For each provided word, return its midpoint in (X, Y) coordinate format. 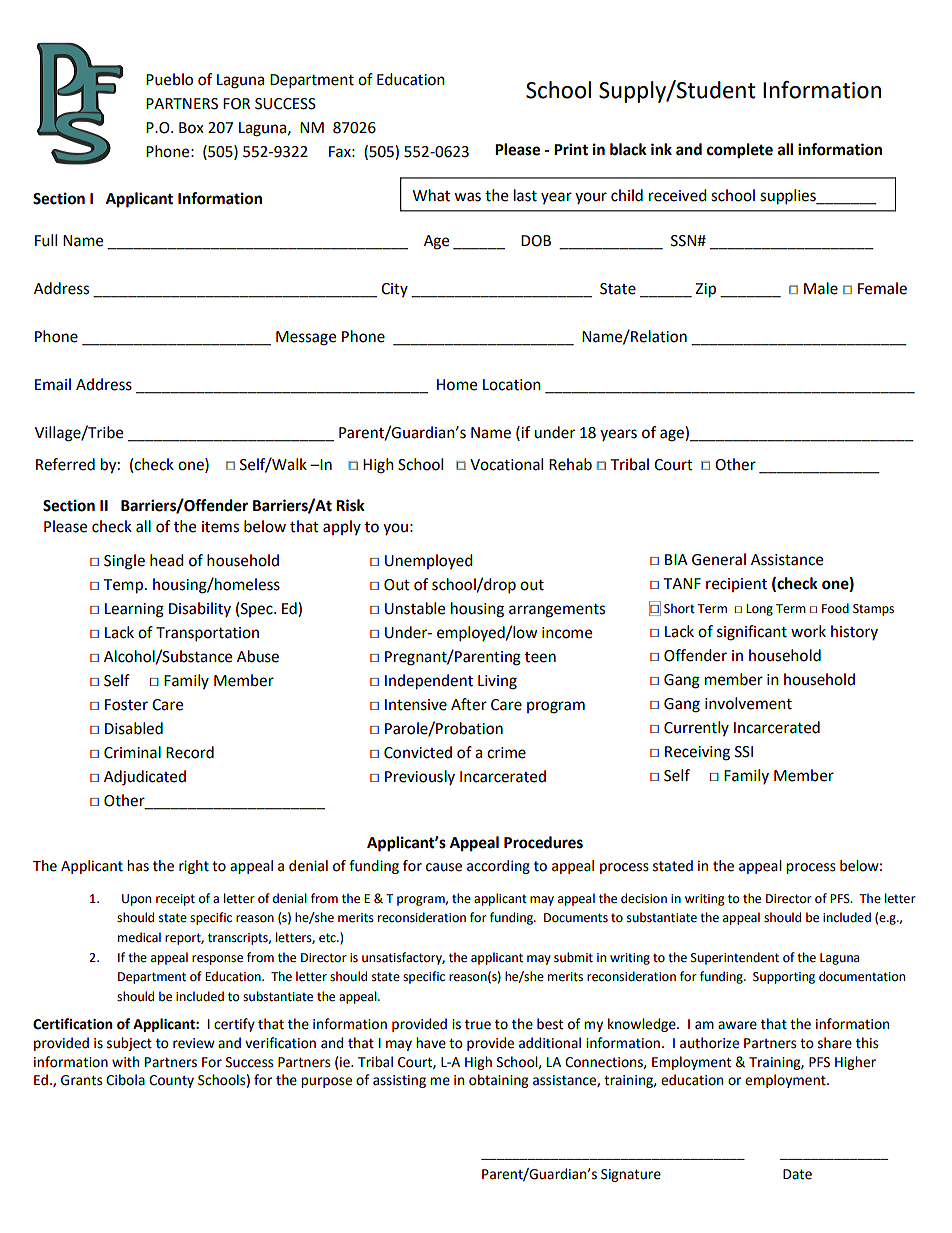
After (469, 704)
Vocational (506, 464)
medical (139, 937)
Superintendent (735, 958)
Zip (705, 290)
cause (444, 867)
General (719, 559)
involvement (748, 703)
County (171, 1081)
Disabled (134, 728)
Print (571, 149)
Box (191, 128)
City (394, 290)
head (167, 560)
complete (740, 151)
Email (53, 384)
